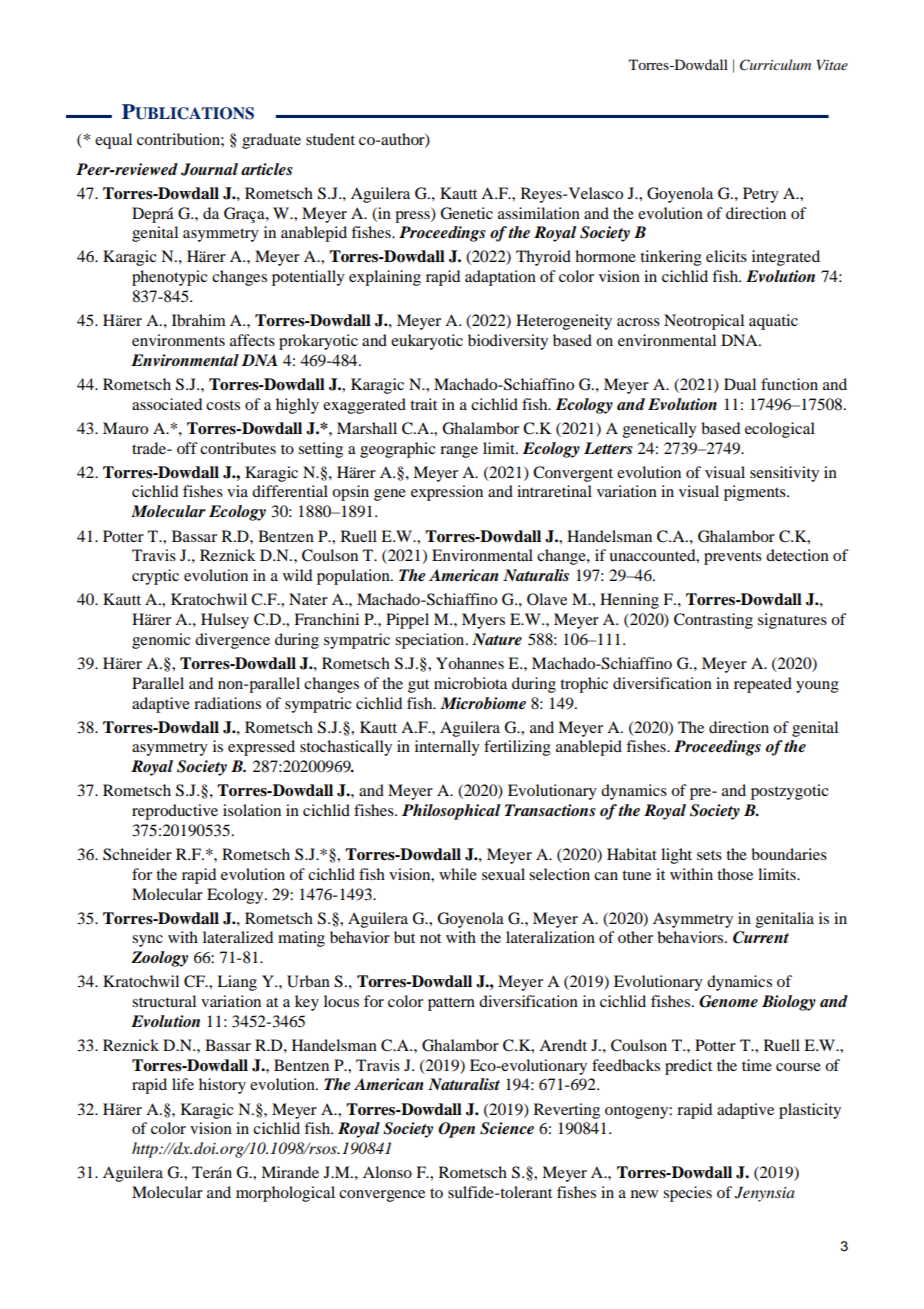 The image size is (924, 1309). What do you see at coordinates (285, 1194) in the screenshot?
I see `morphological` at bounding box center [285, 1194].
